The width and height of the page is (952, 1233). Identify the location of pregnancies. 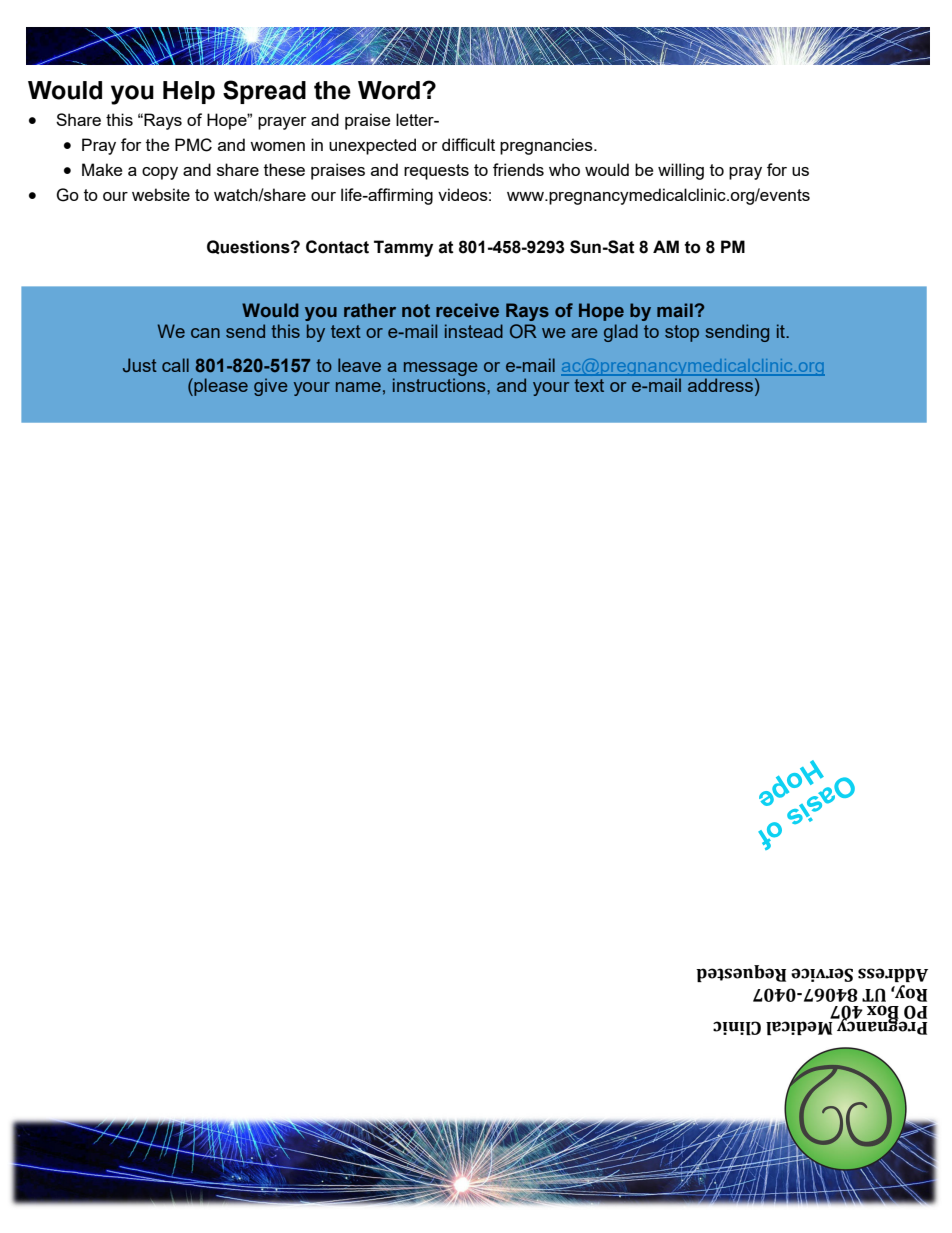
(547, 146).
